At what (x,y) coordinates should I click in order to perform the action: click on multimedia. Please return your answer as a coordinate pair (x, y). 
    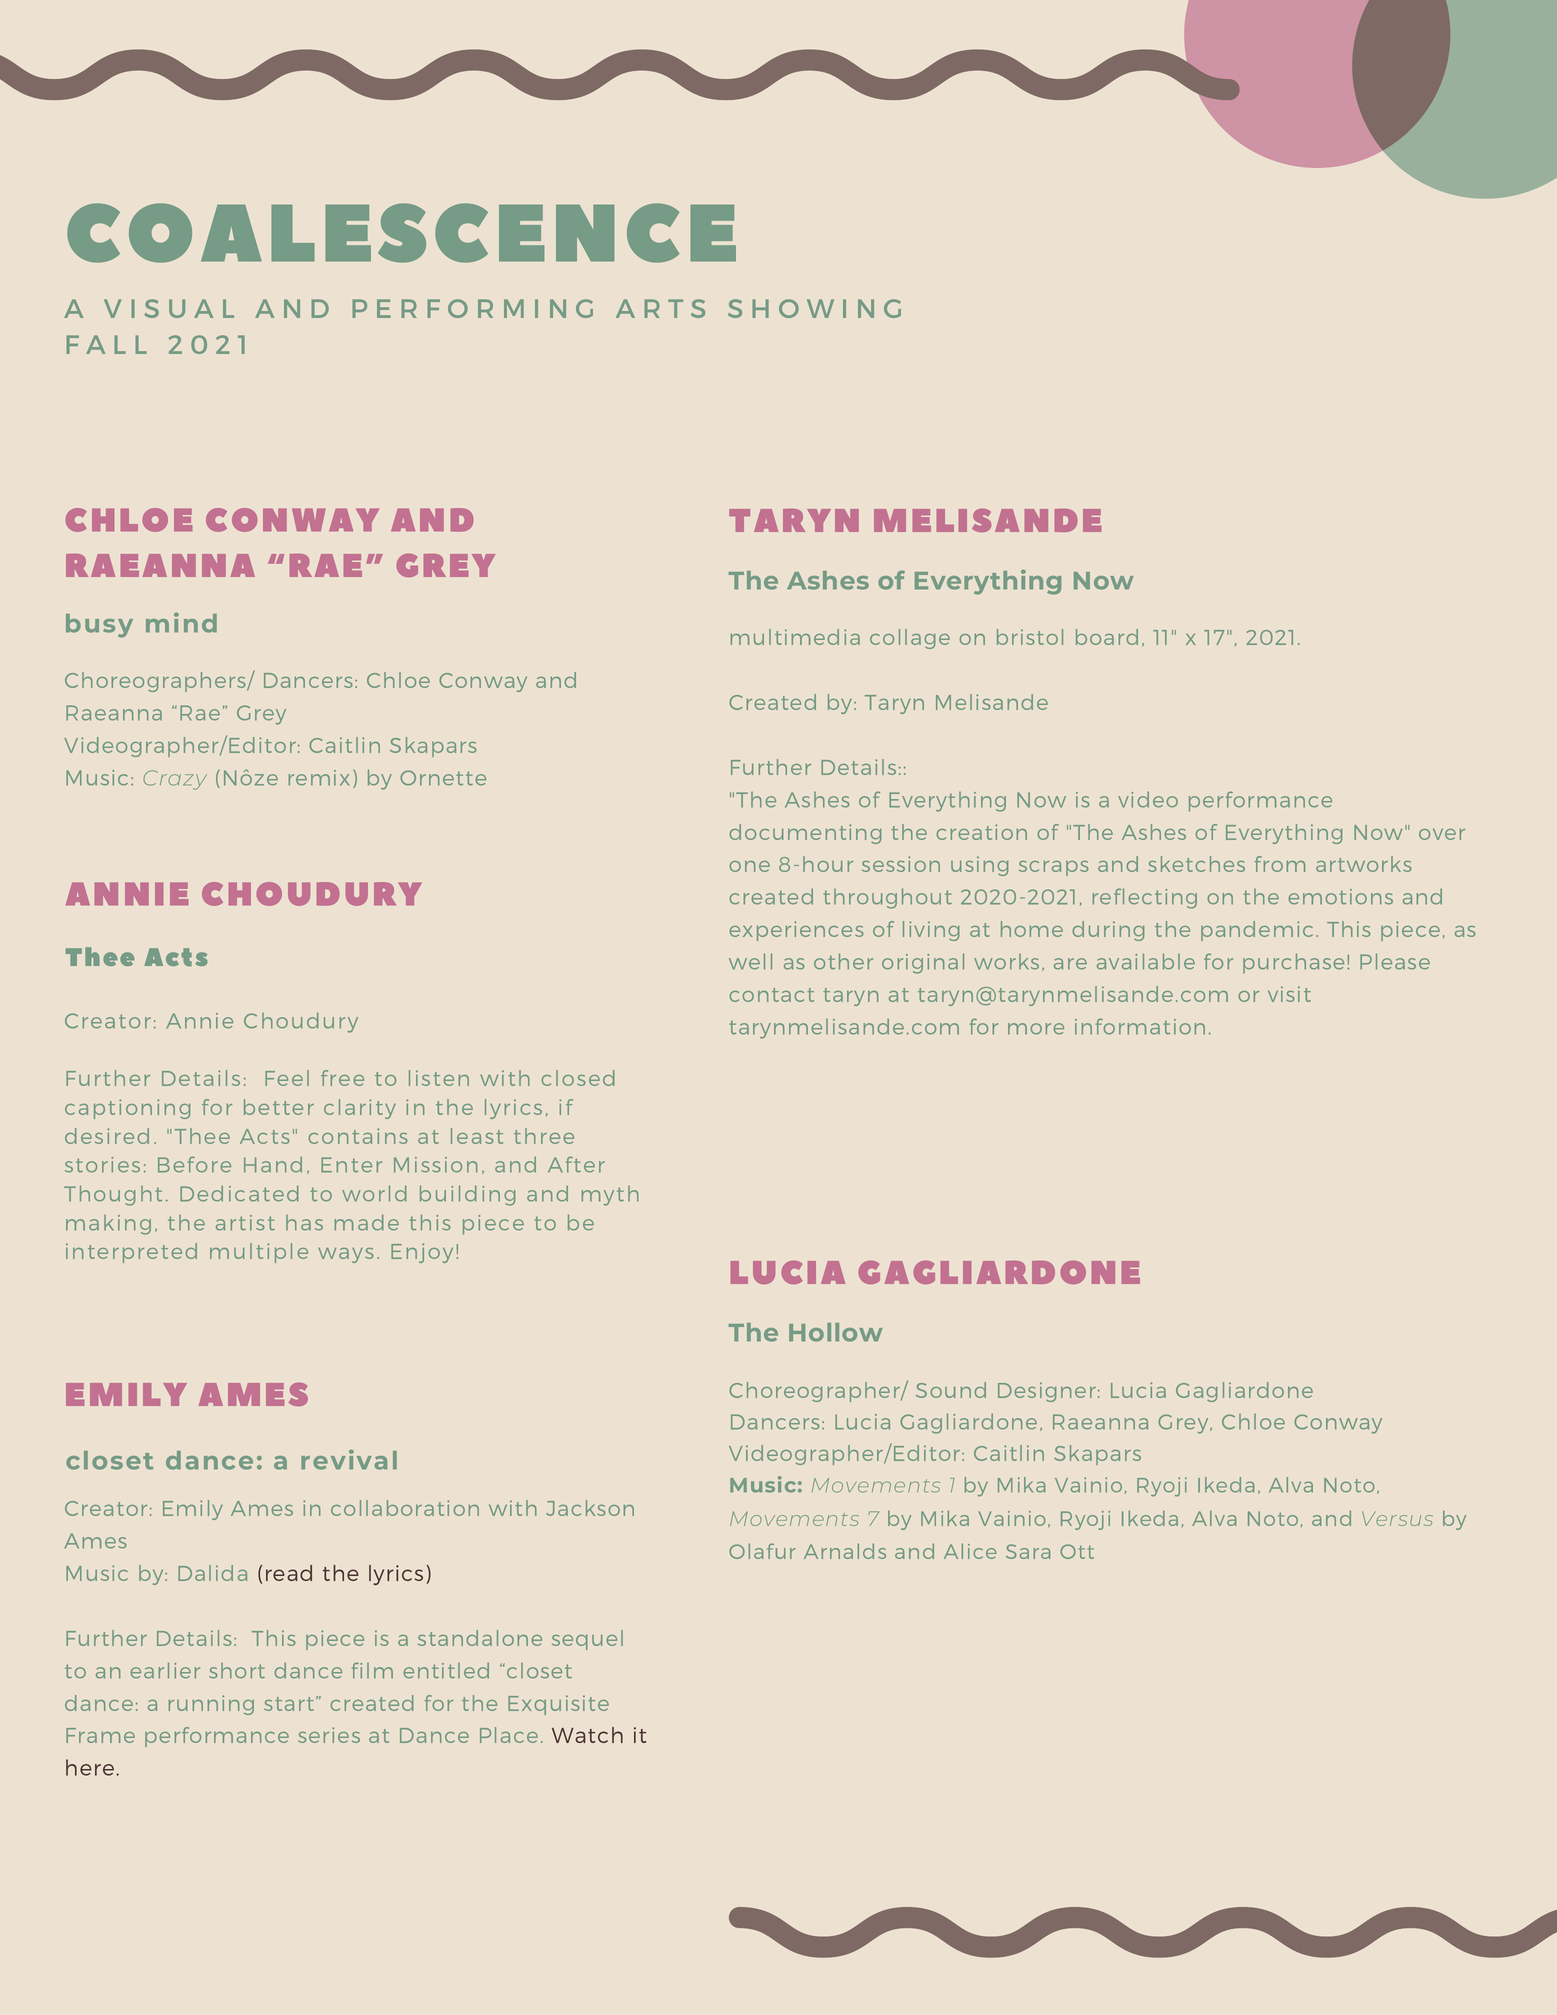
    Looking at the image, I should click on (795, 637).
